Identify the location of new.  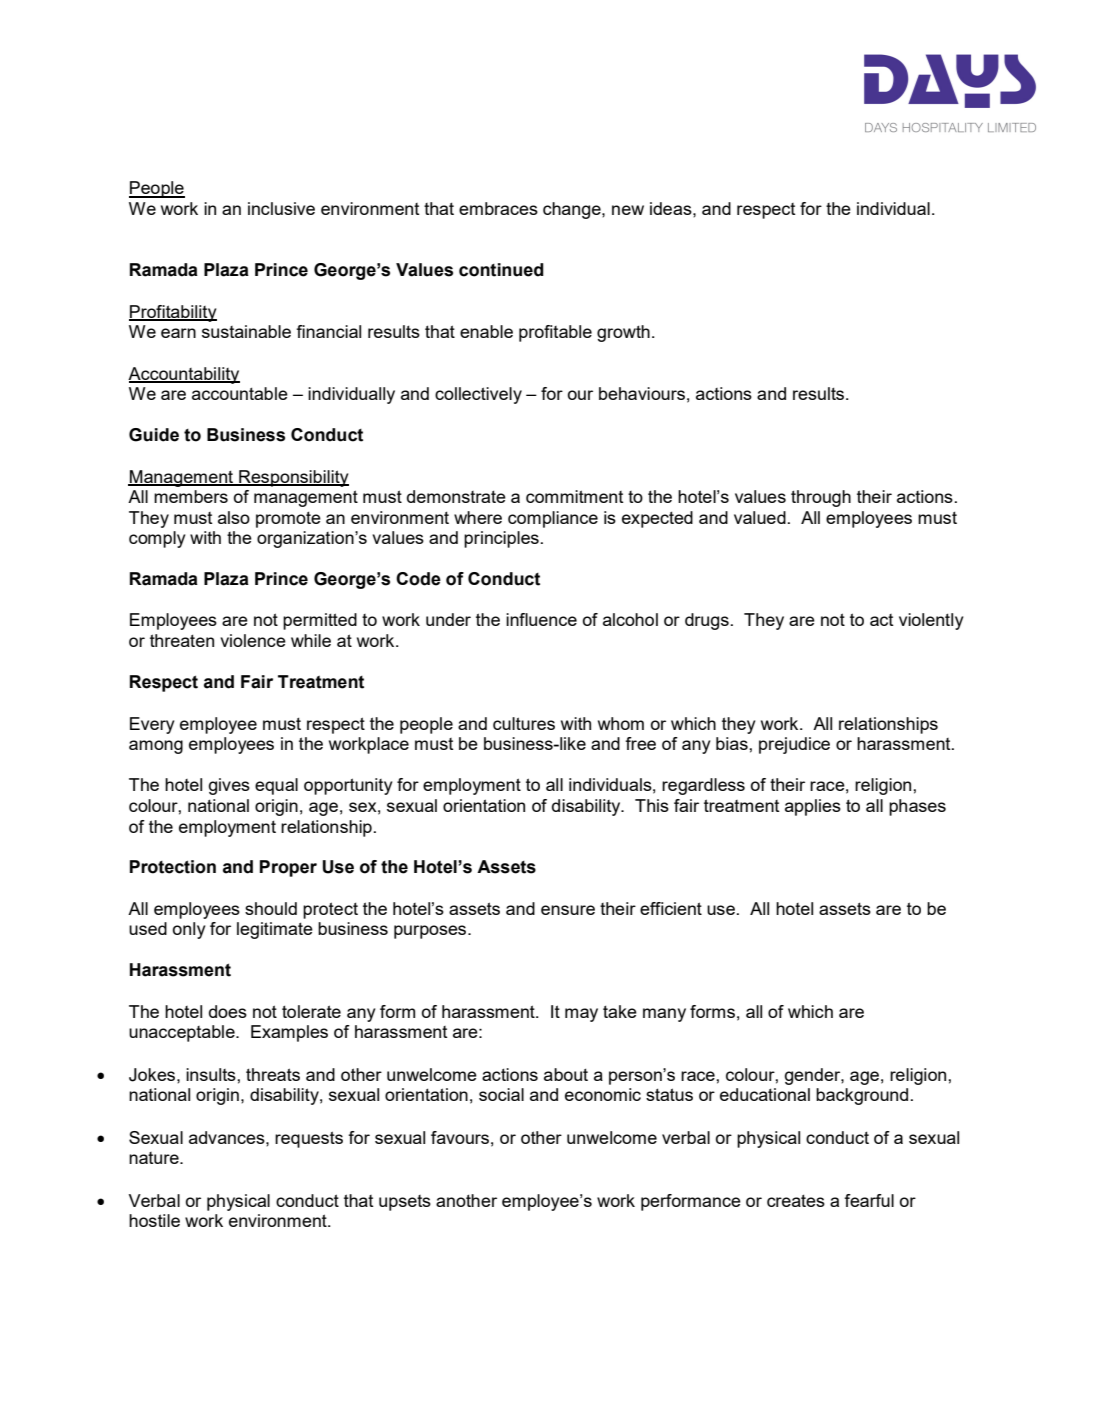
(628, 210).
